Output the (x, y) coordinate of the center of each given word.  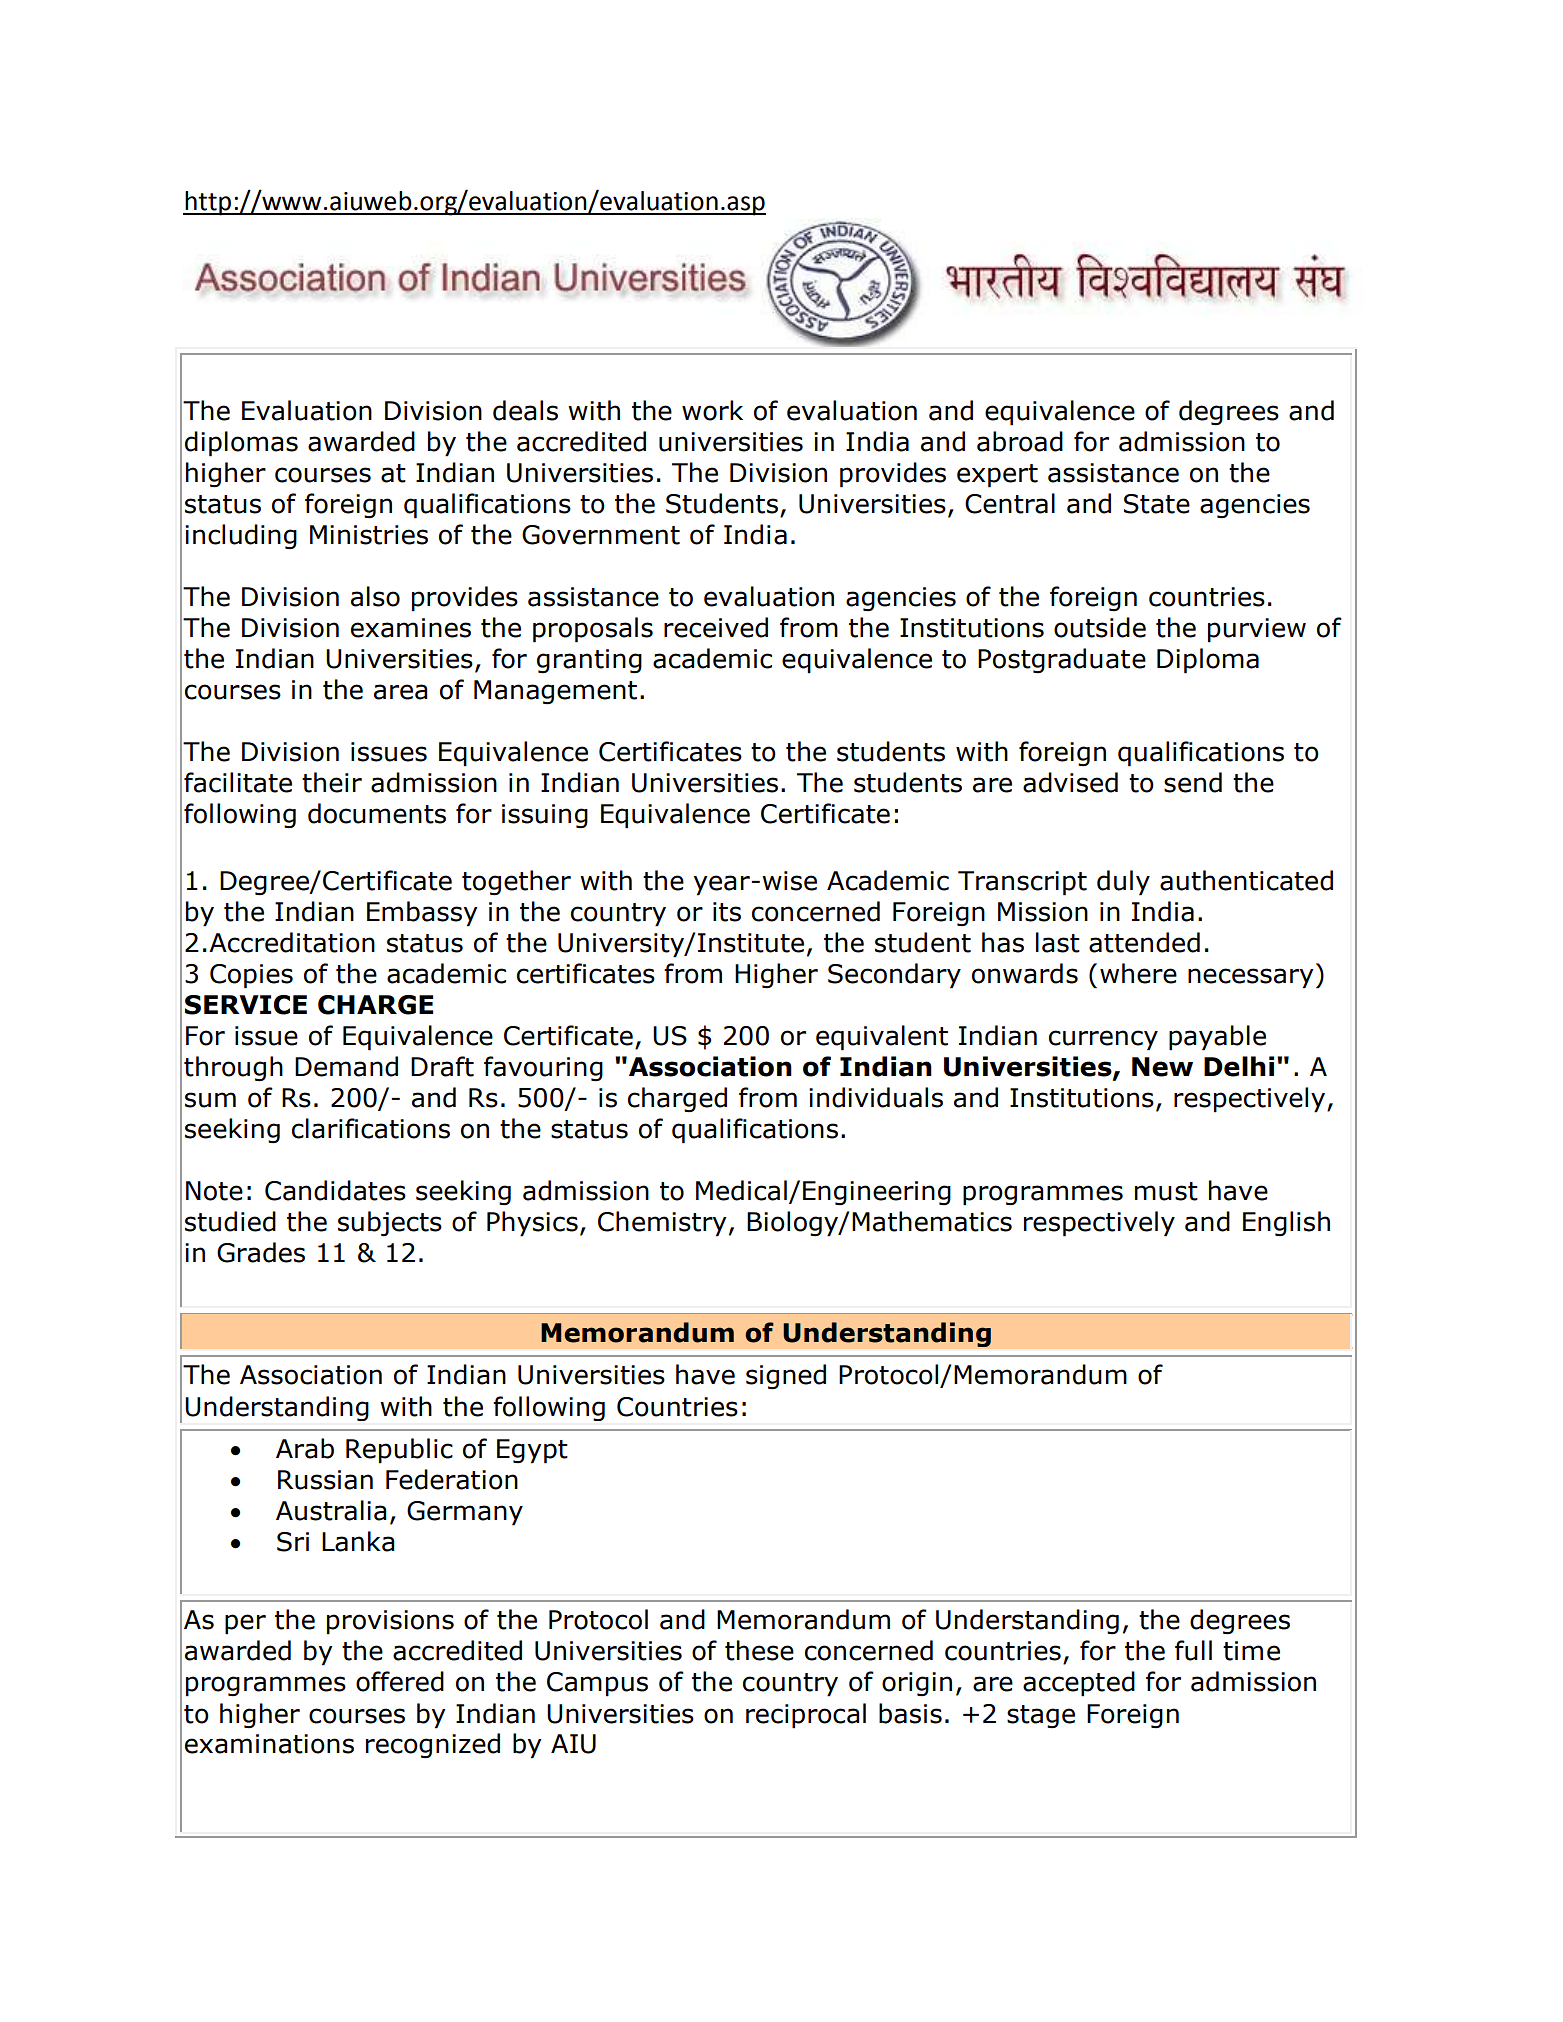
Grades (261, 1252)
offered (400, 1681)
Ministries (369, 535)
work (712, 410)
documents (377, 813)
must (1166, 1191)
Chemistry (662, 1224)
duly (1123, 883)
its (727, 912)
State (1157, 504)
